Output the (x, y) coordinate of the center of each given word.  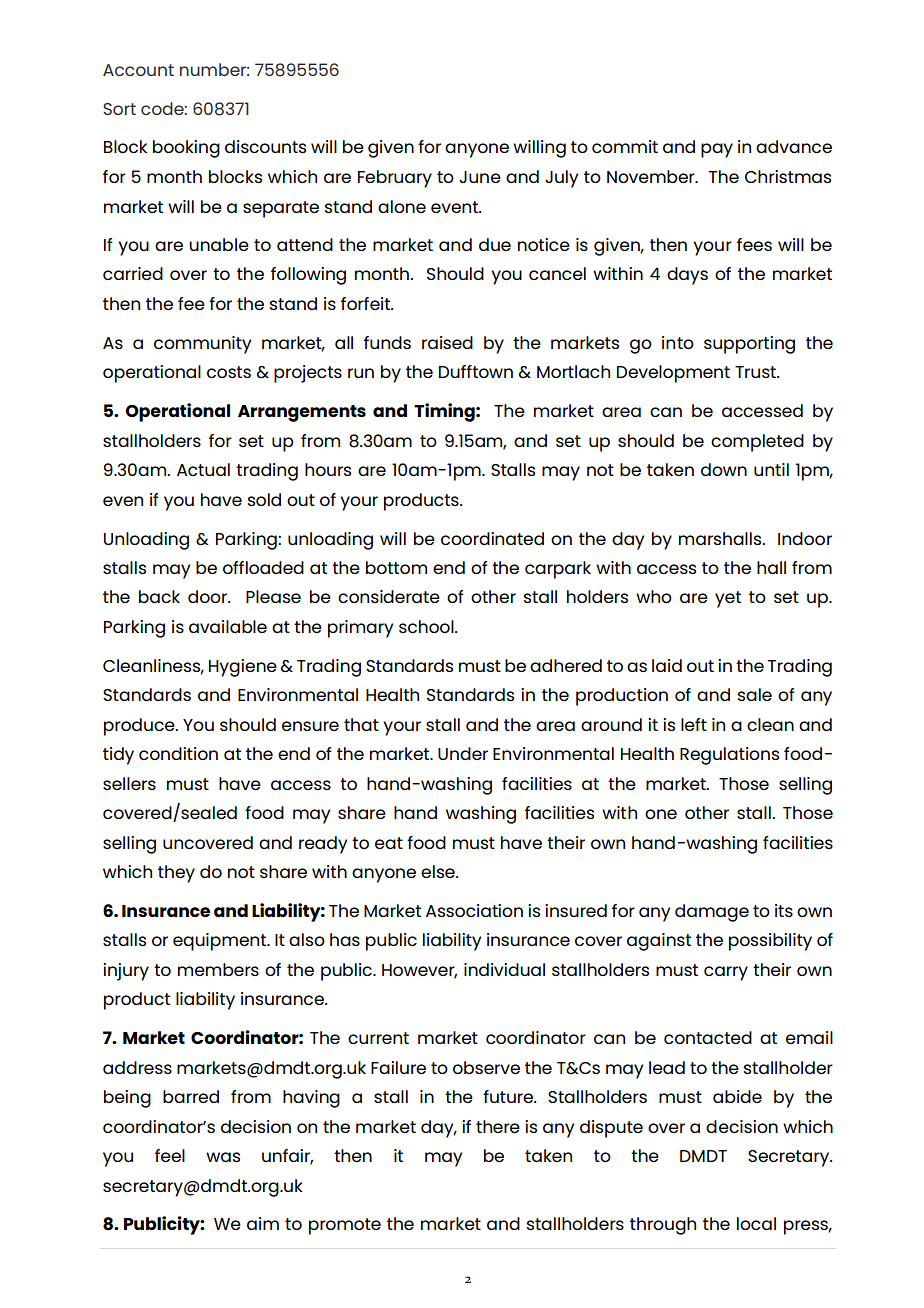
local (756, 1223)
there (498, 1126)
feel (170, 1155)
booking (186, 149)
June (480, 177)
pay (717, 150)
